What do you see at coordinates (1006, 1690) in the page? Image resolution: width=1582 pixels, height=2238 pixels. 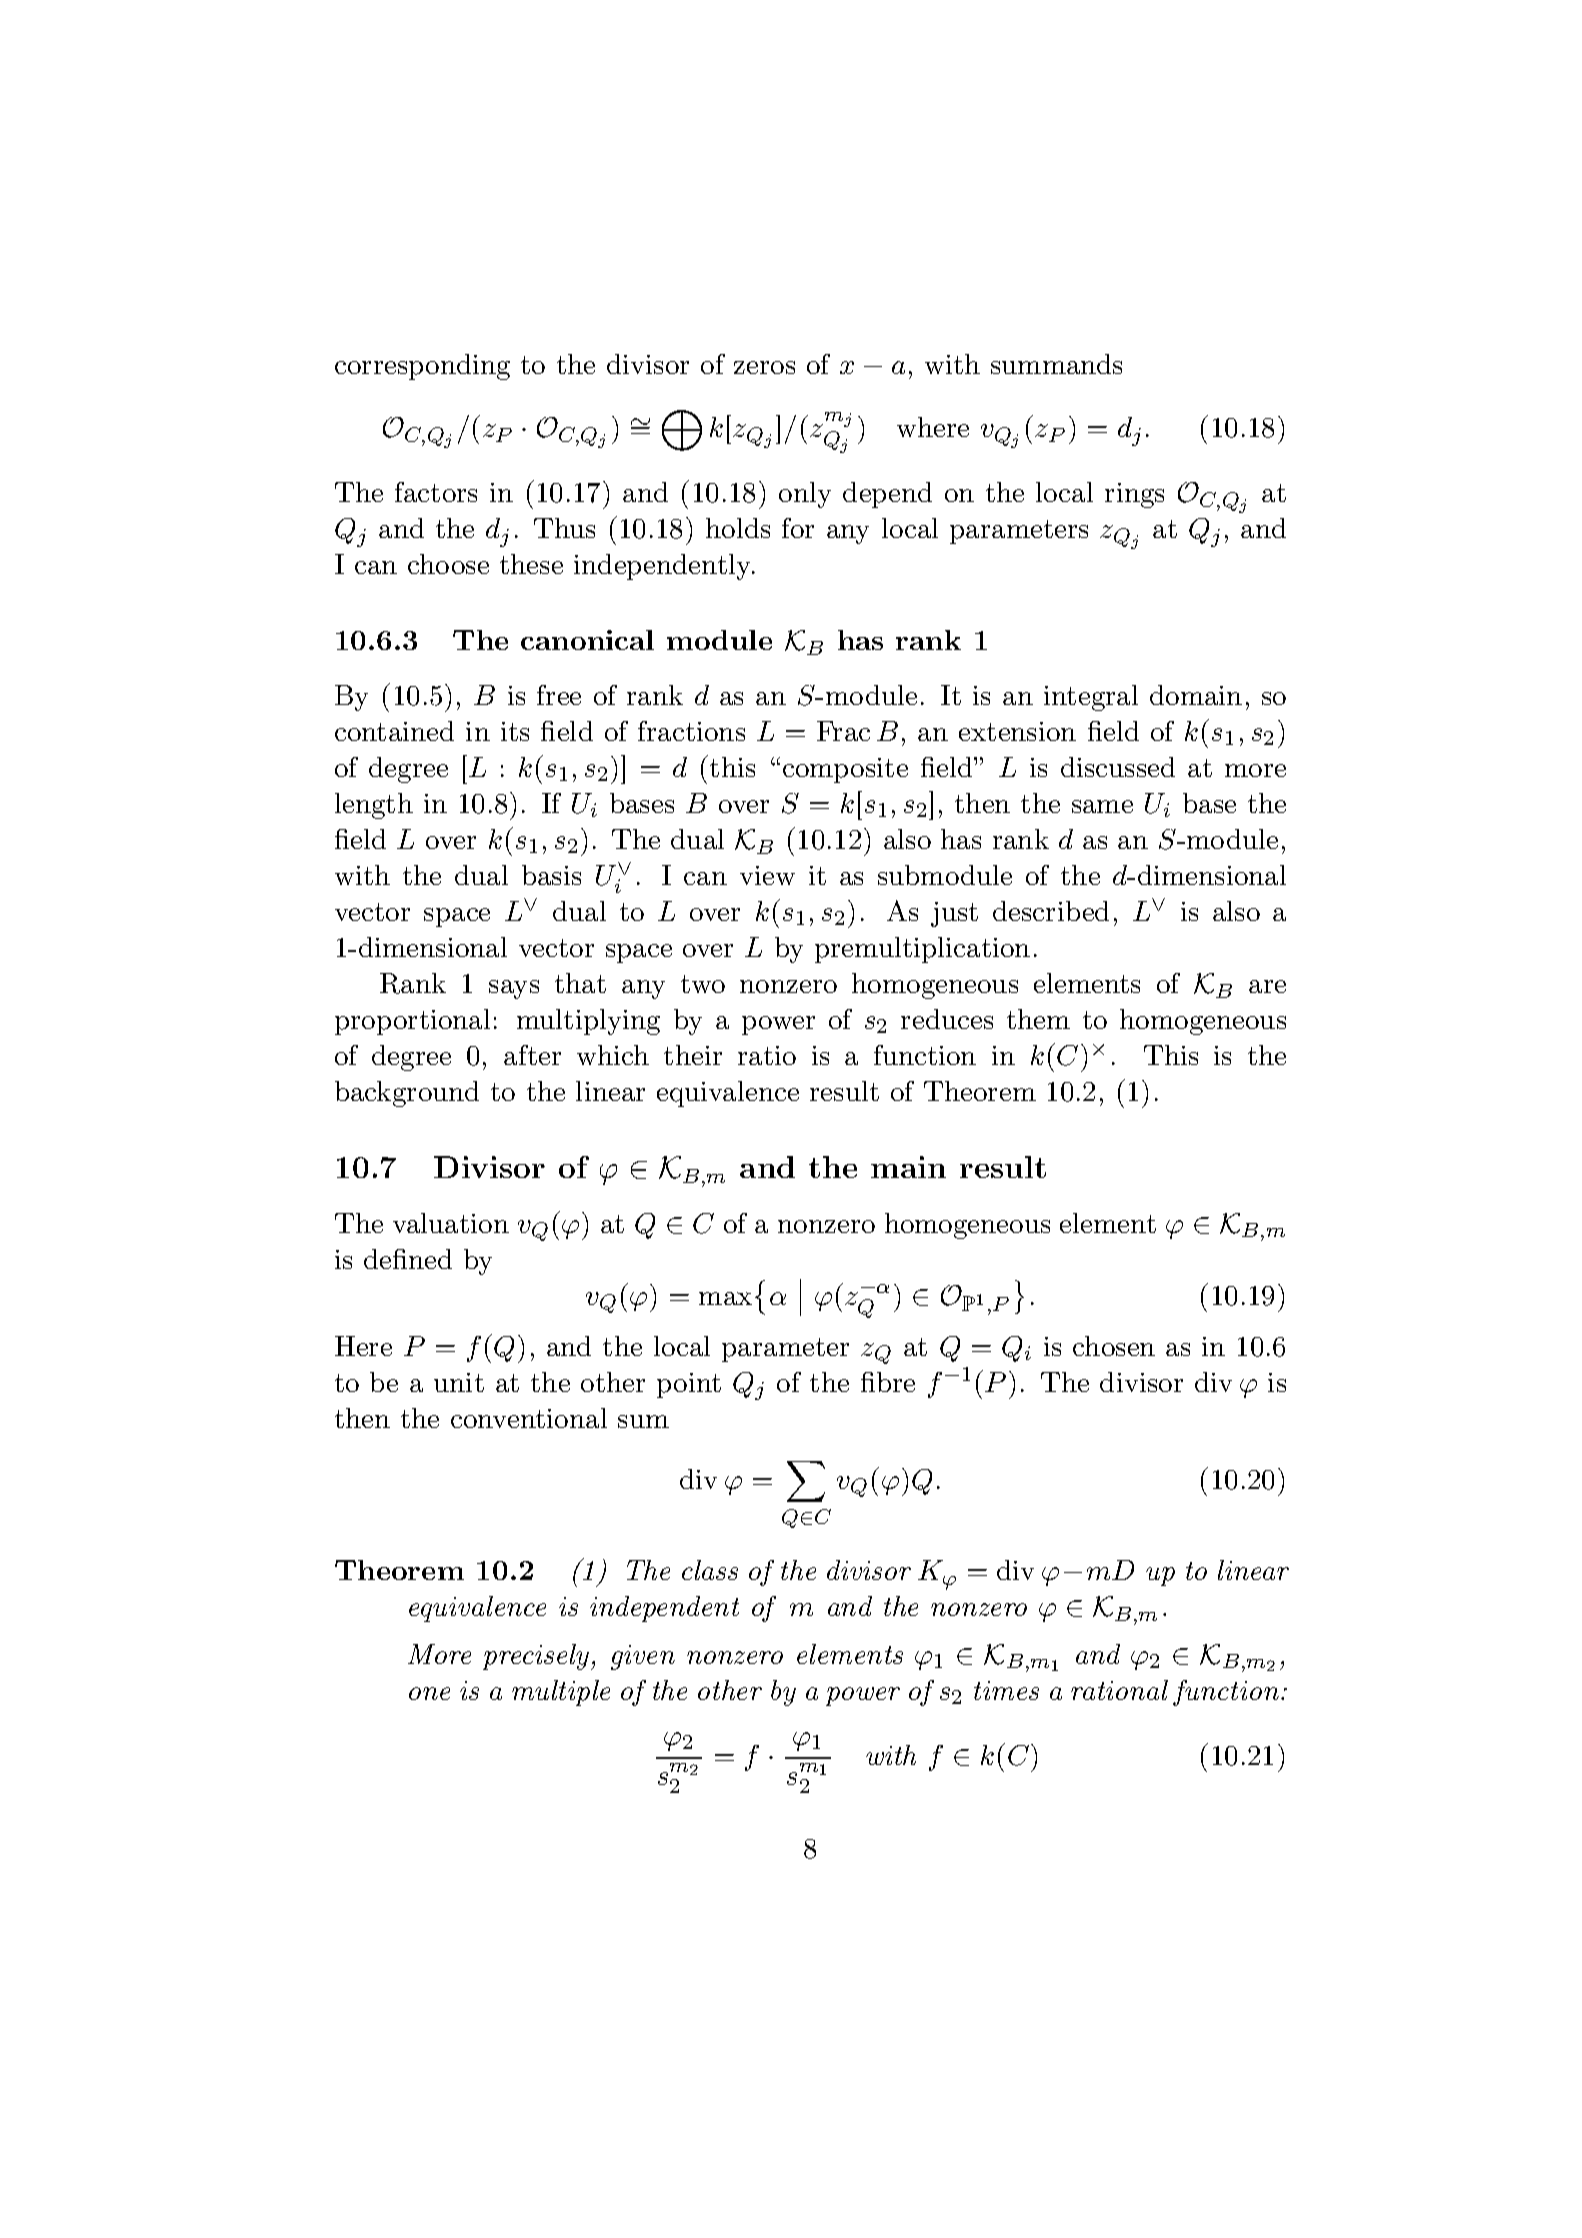 I see `times` at bounding box center [1006, 1690].
